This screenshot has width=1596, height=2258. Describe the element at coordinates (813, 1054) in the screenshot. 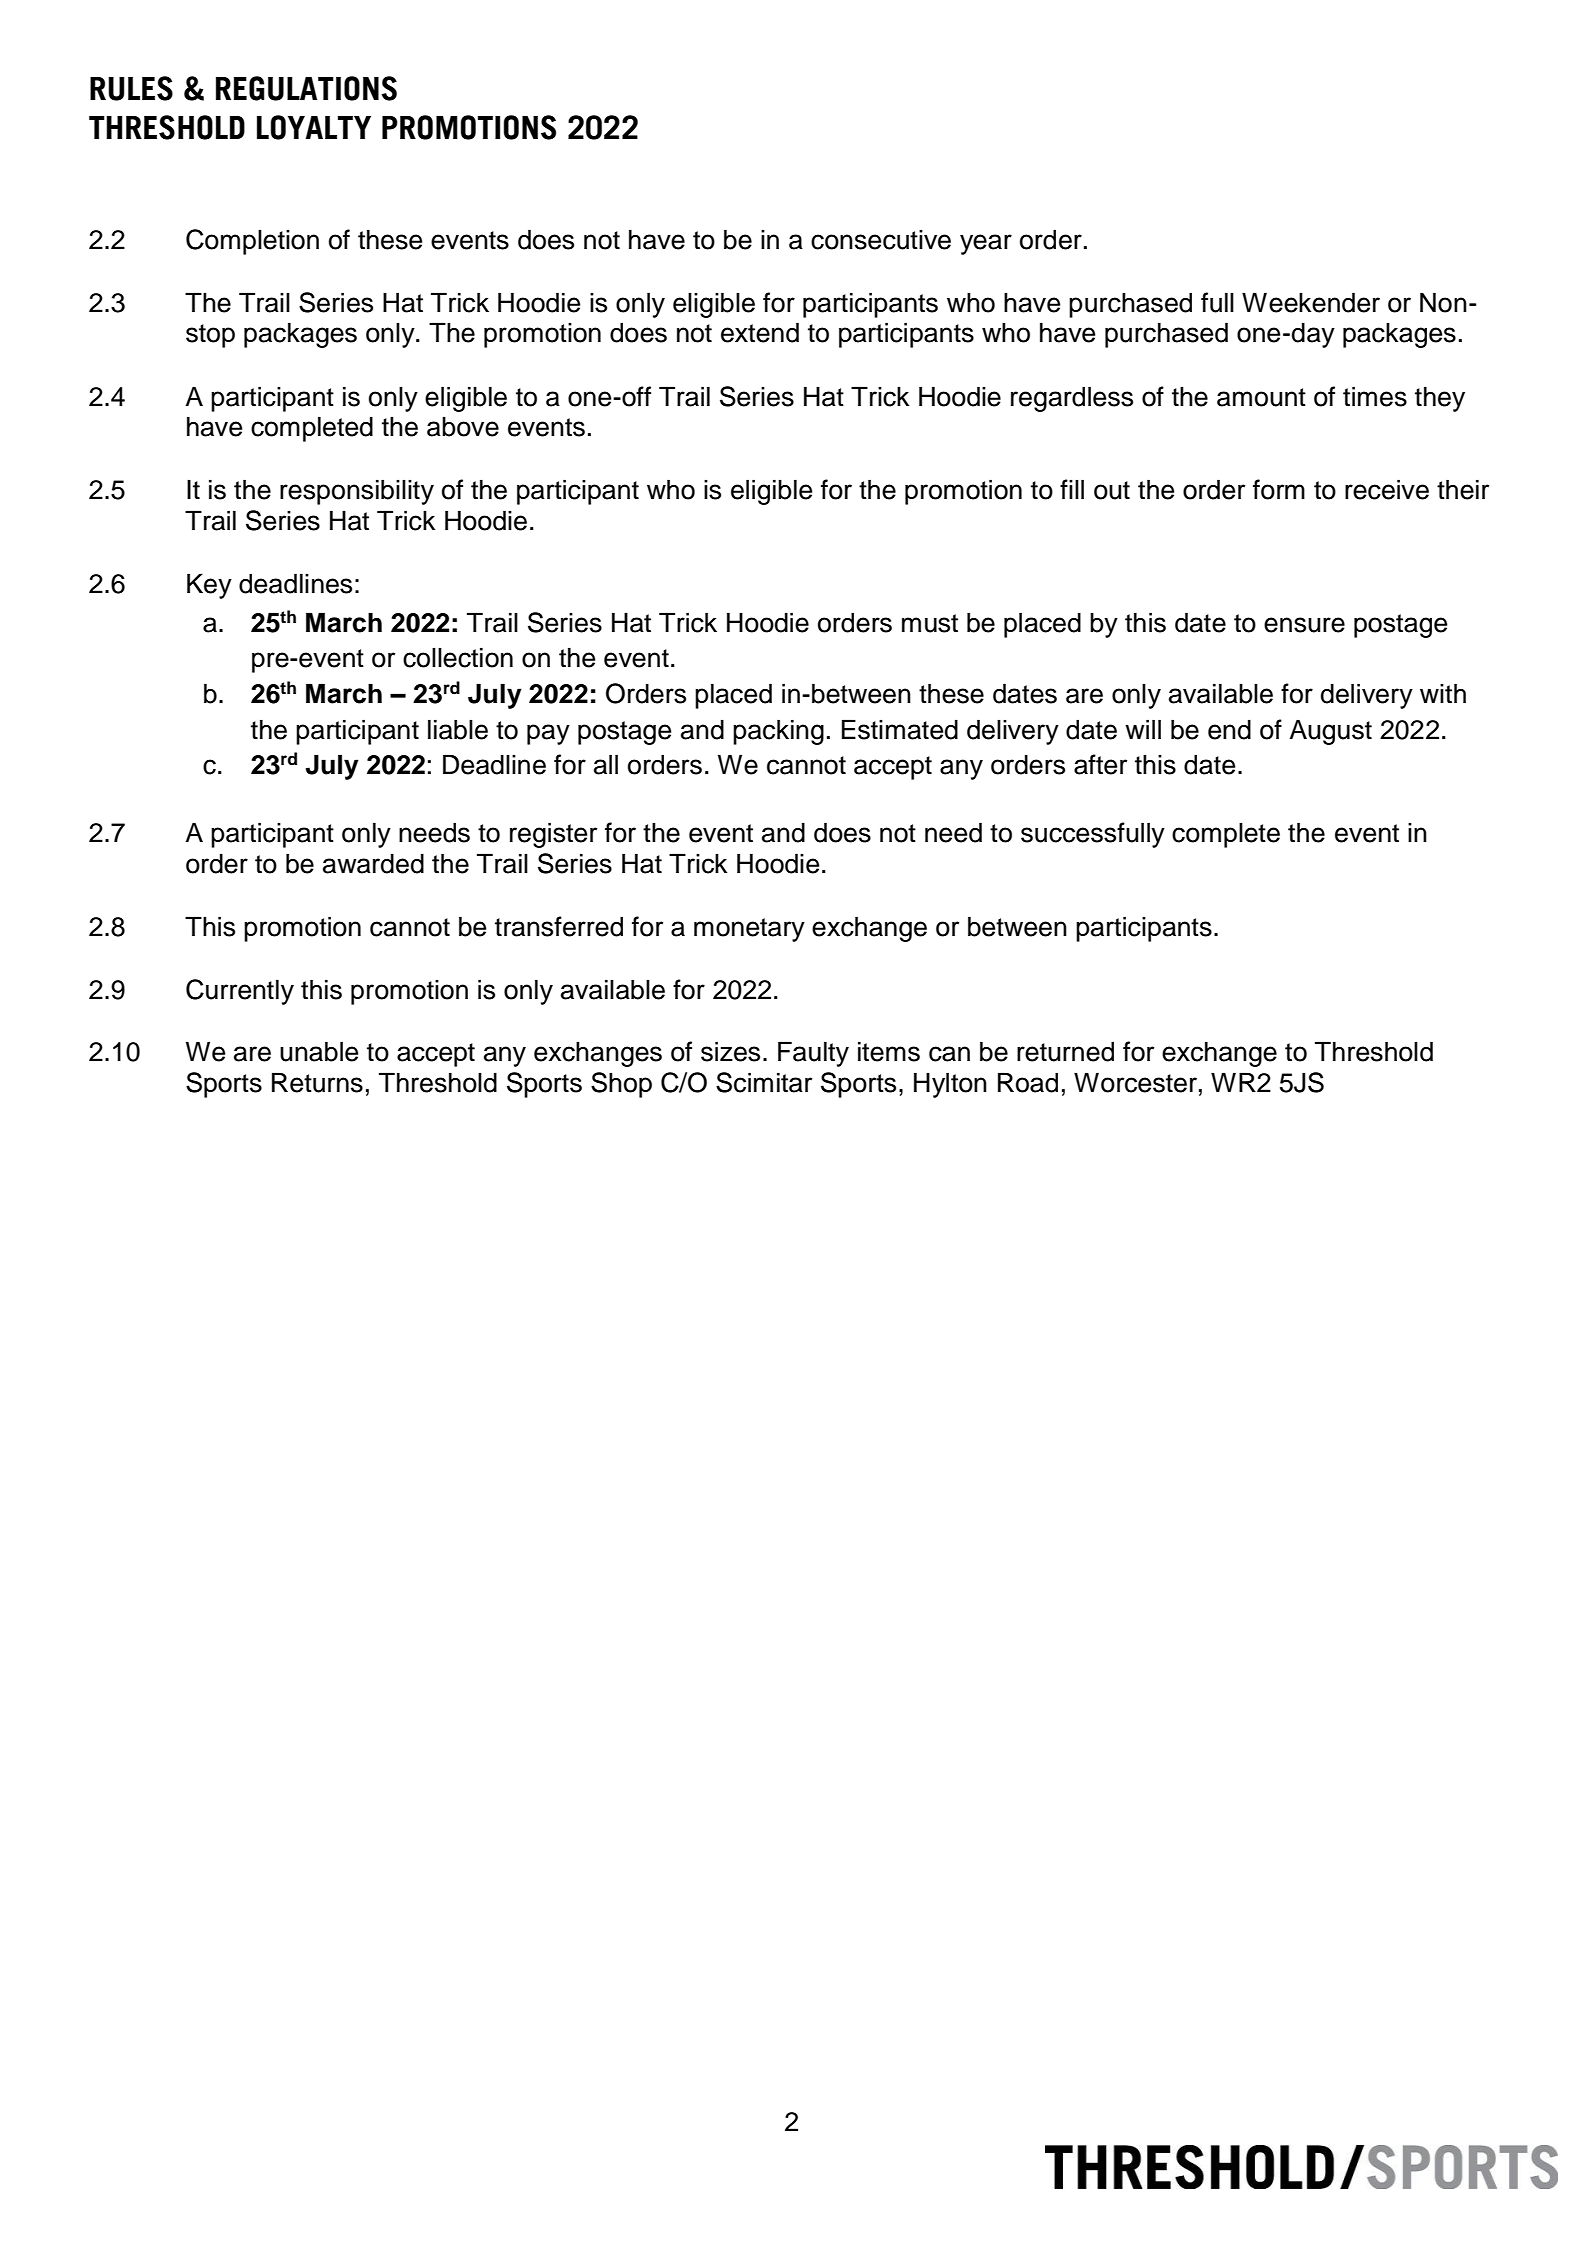

I see `Faulty` at that location.
